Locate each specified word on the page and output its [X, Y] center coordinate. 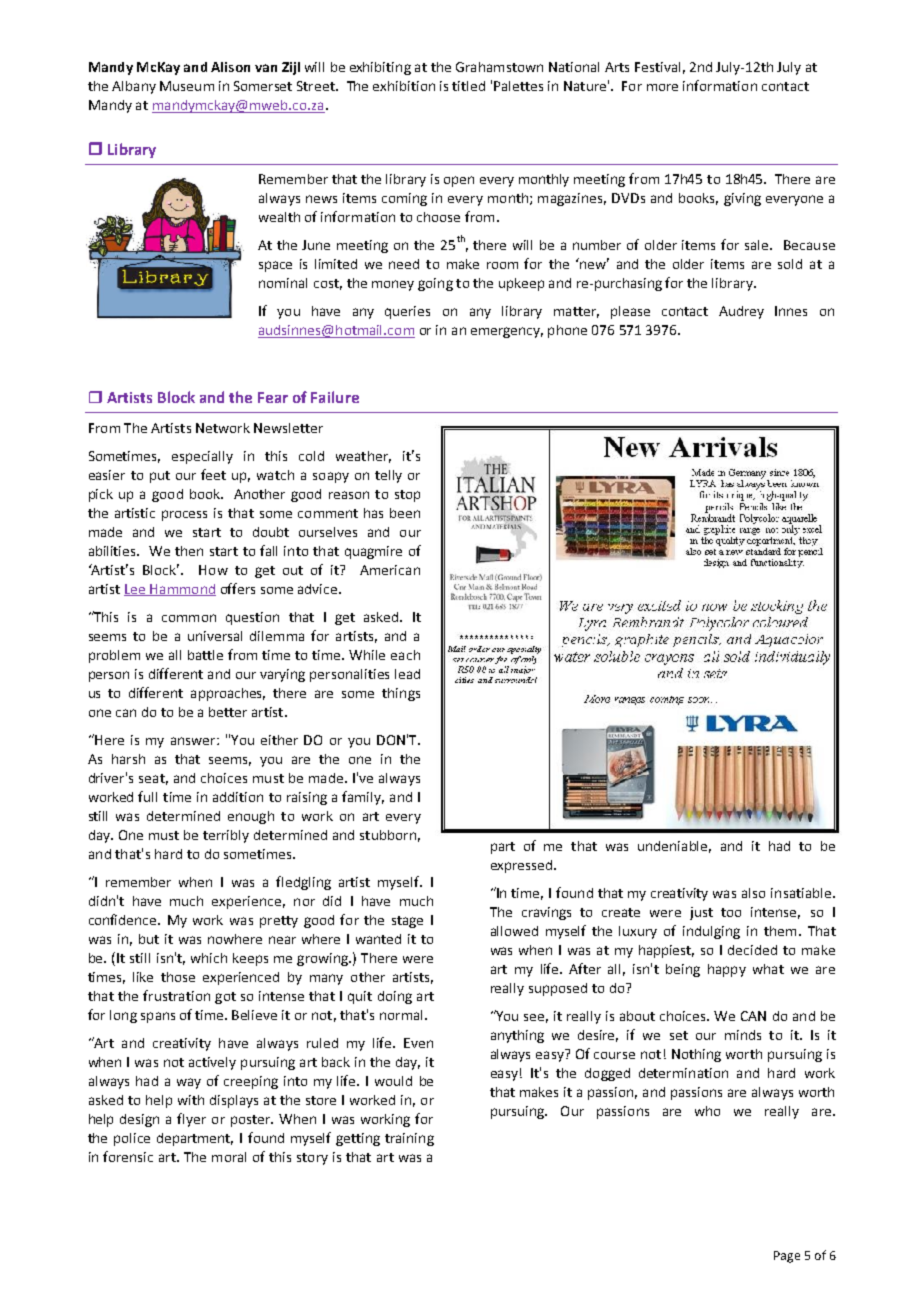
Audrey [741, 312]
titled [468, 86]
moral [229, 1157]
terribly [226, 836]
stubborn [388, 835]
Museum [187, 86]
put [160, 477]
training [409, 1139]
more [662, 87]
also [753, 893]
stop [407, 496]
